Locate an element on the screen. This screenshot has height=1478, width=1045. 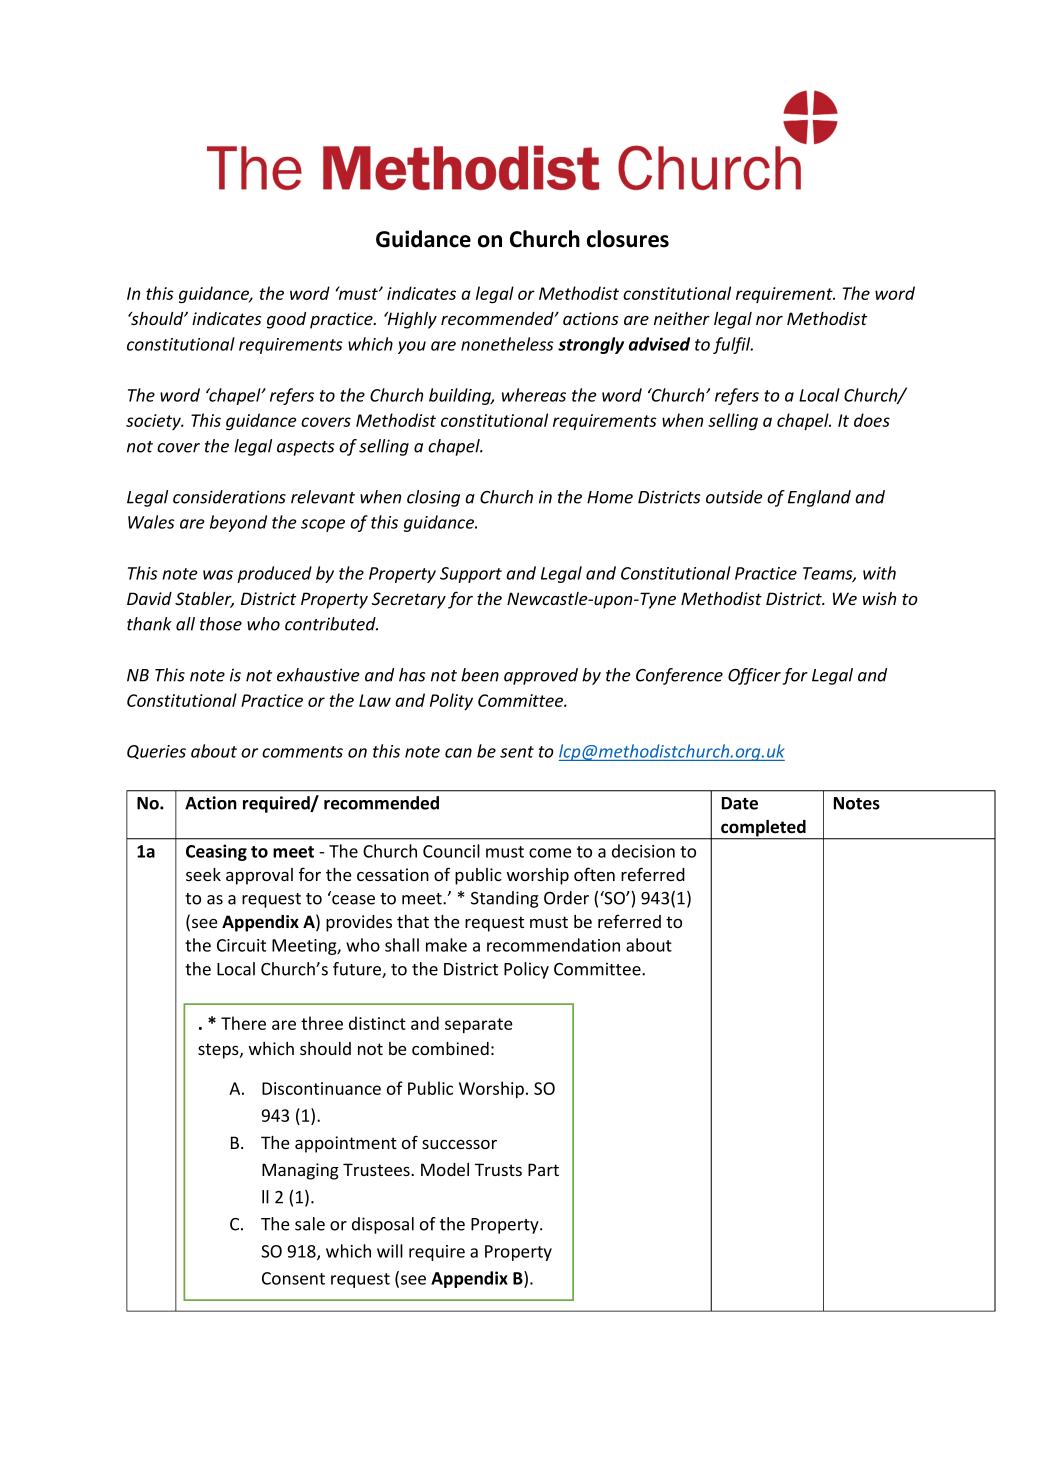
nonetheless is located at coordinates (507, 344).
